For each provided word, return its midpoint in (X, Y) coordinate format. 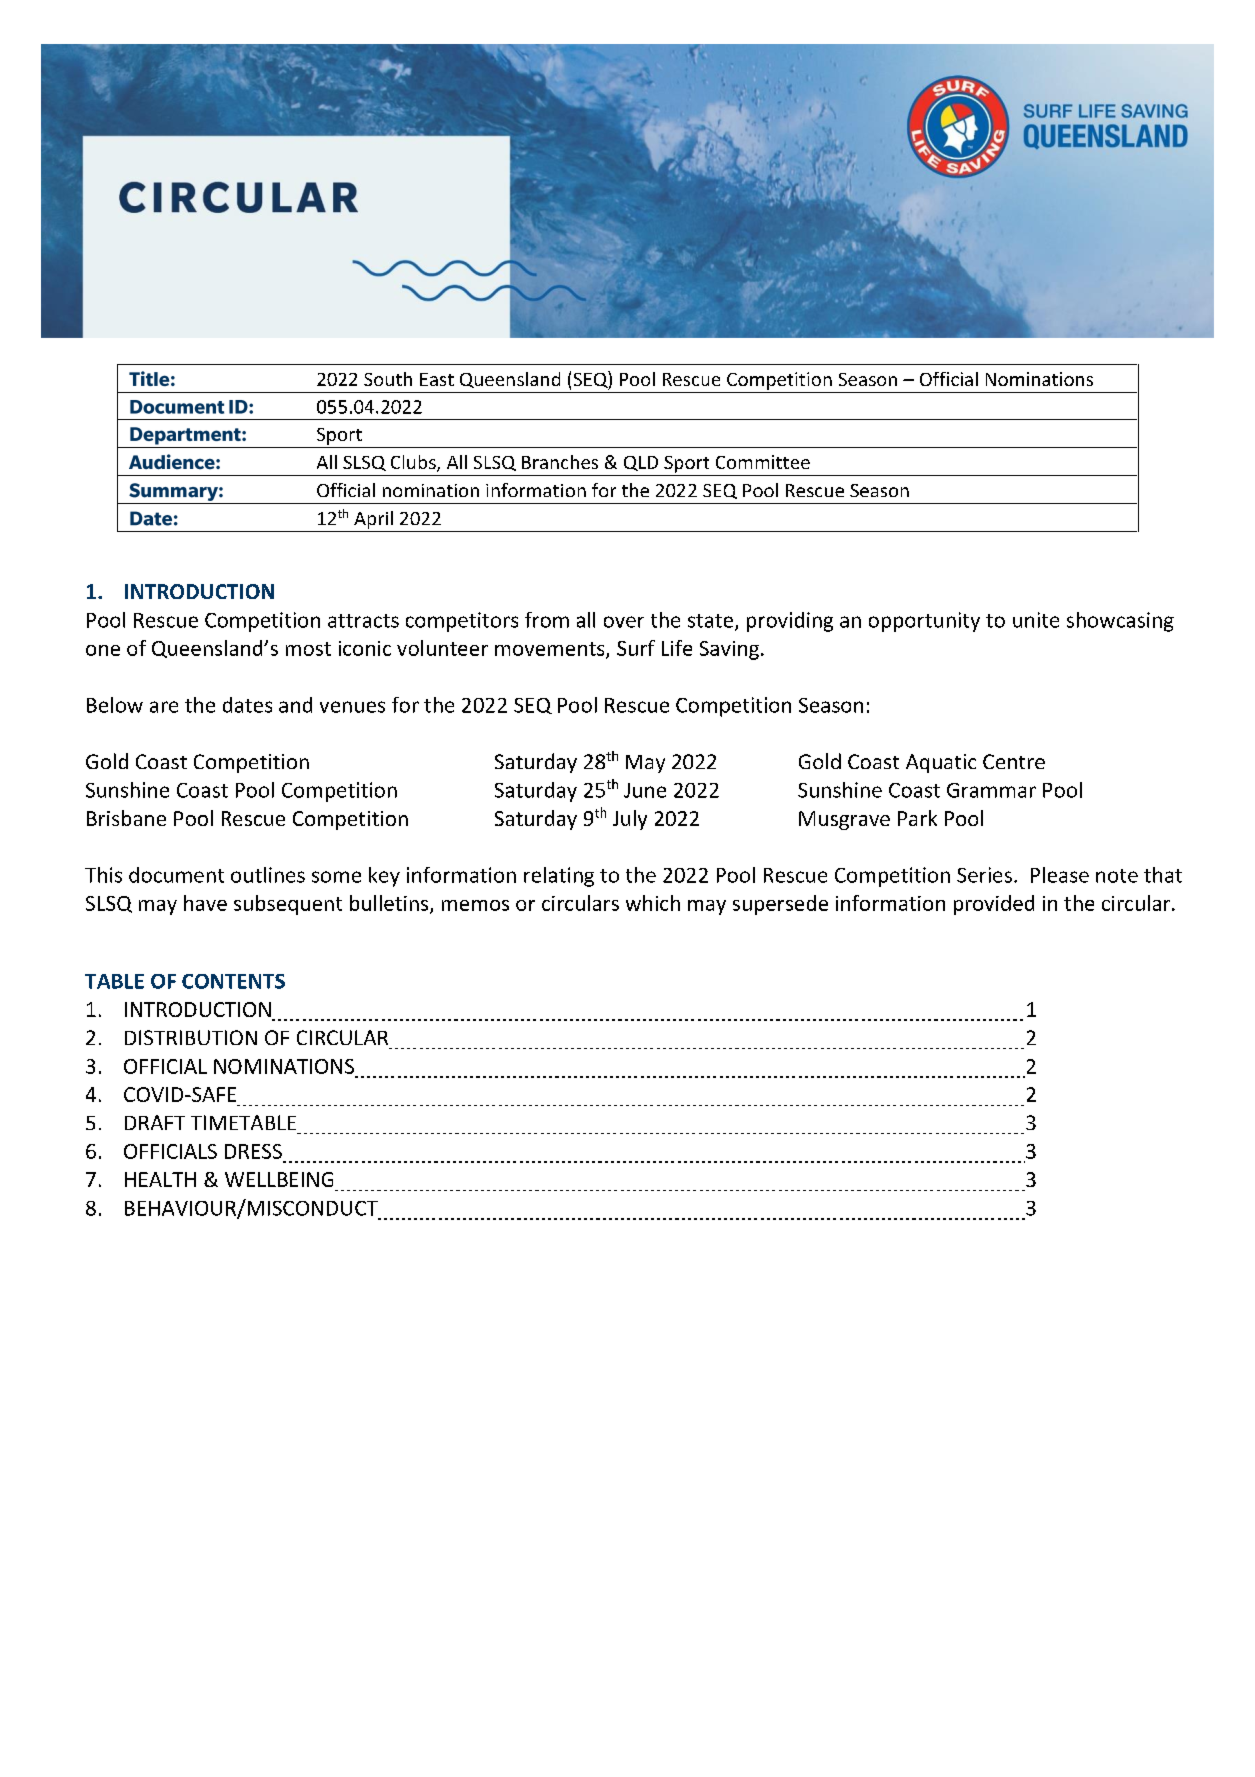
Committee (763, 462)
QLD (641, 463)
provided (994, 905)
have (205, 903)
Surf (636, 648)
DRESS (253, 1151)
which (653, 903)
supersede (780, 905)
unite (1036, 620)
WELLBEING (279, 1179)
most (308, 649)
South (388, 379)
